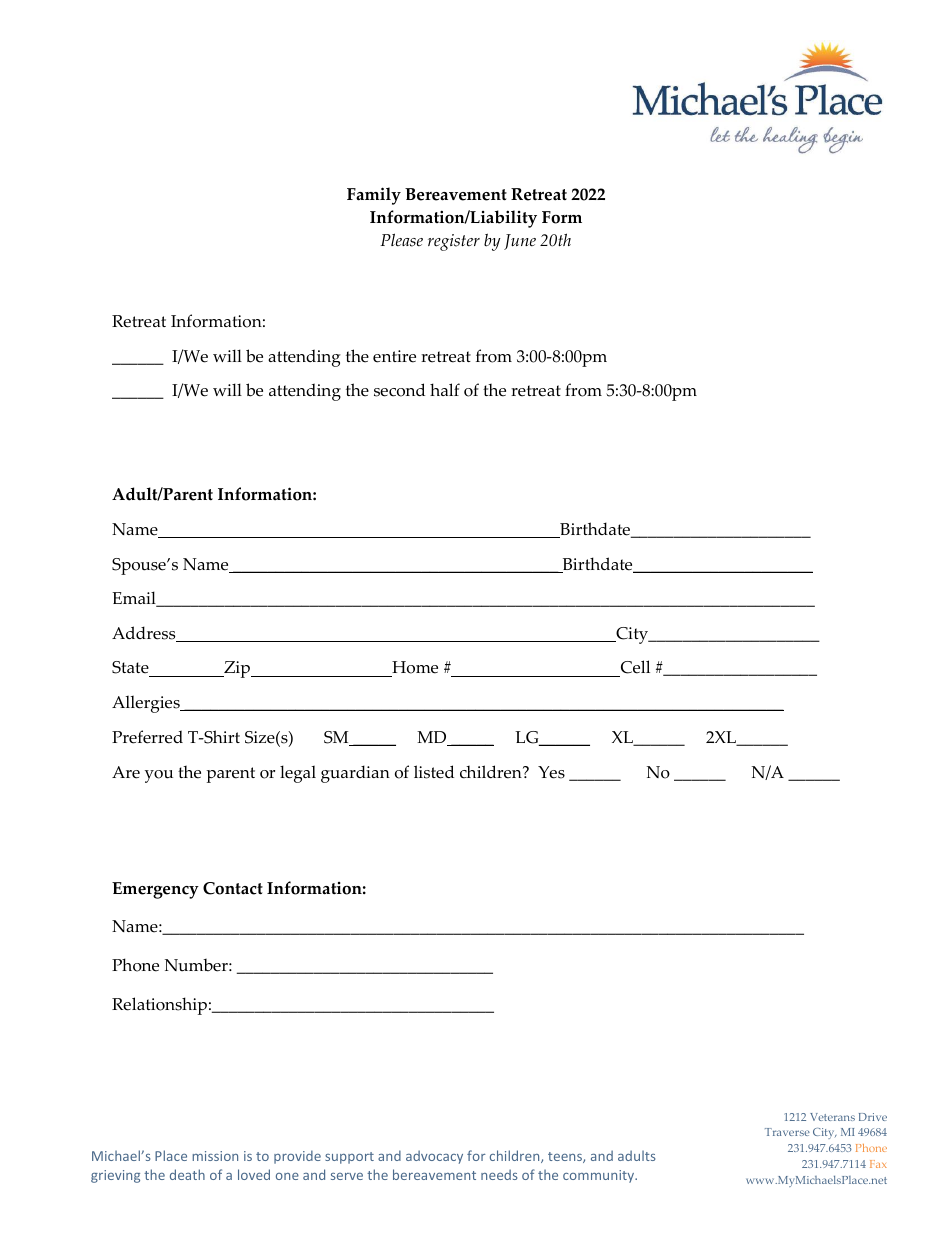  Describe the element at coordinates (434, 772) in the screenshot. I see `listed` at that location.
